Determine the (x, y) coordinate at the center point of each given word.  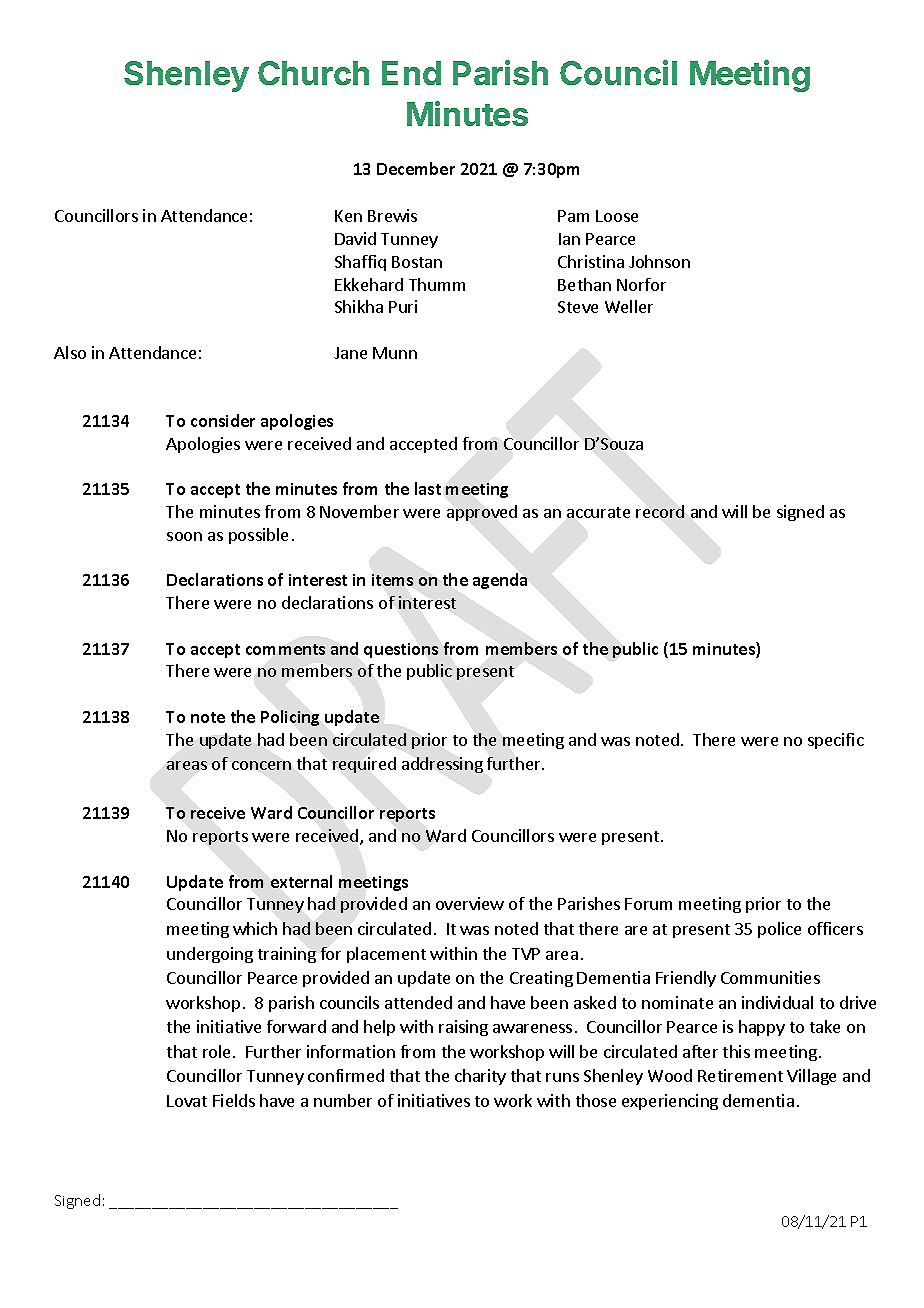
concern (261, 765)
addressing (442, 765)
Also (70, 352)
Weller (629, 306)
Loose (617, 216)
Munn (395, 353)
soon (184, 536)
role (218, 1051)
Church (313, 73)
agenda (500, 581)
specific (836, 741)
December (416, 168)
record (660, 511)
